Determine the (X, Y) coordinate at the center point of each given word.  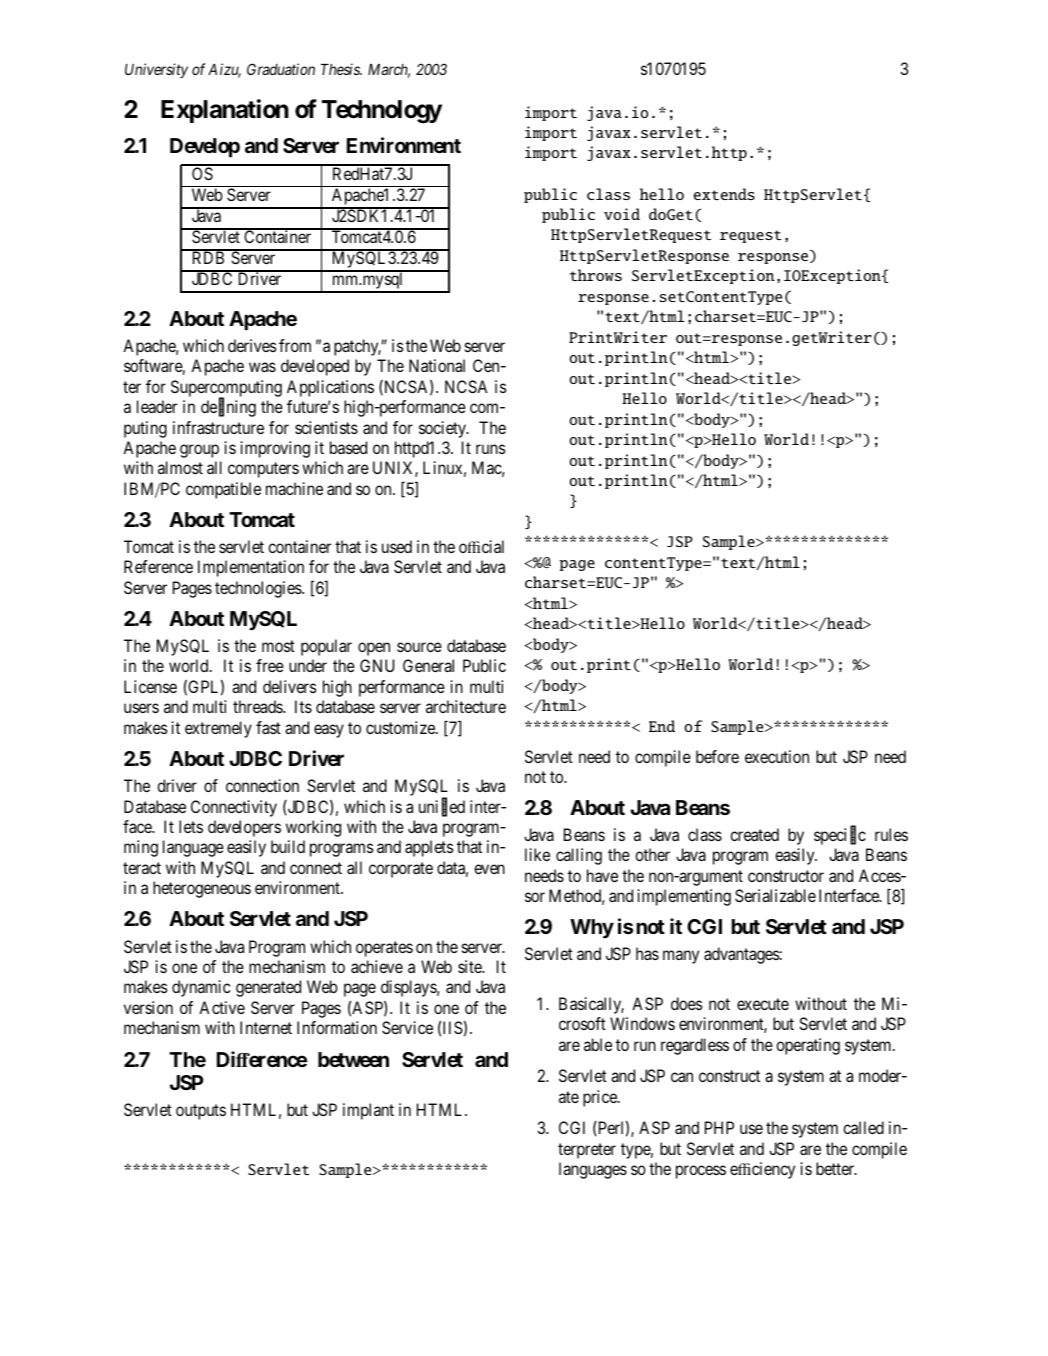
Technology (382, 112)
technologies (259, 589)
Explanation (225, 111)
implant (368, 1111)
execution (777, 756)
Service (407, 1027)
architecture (466, 706)
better (836, 1168)
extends (724, 194)
